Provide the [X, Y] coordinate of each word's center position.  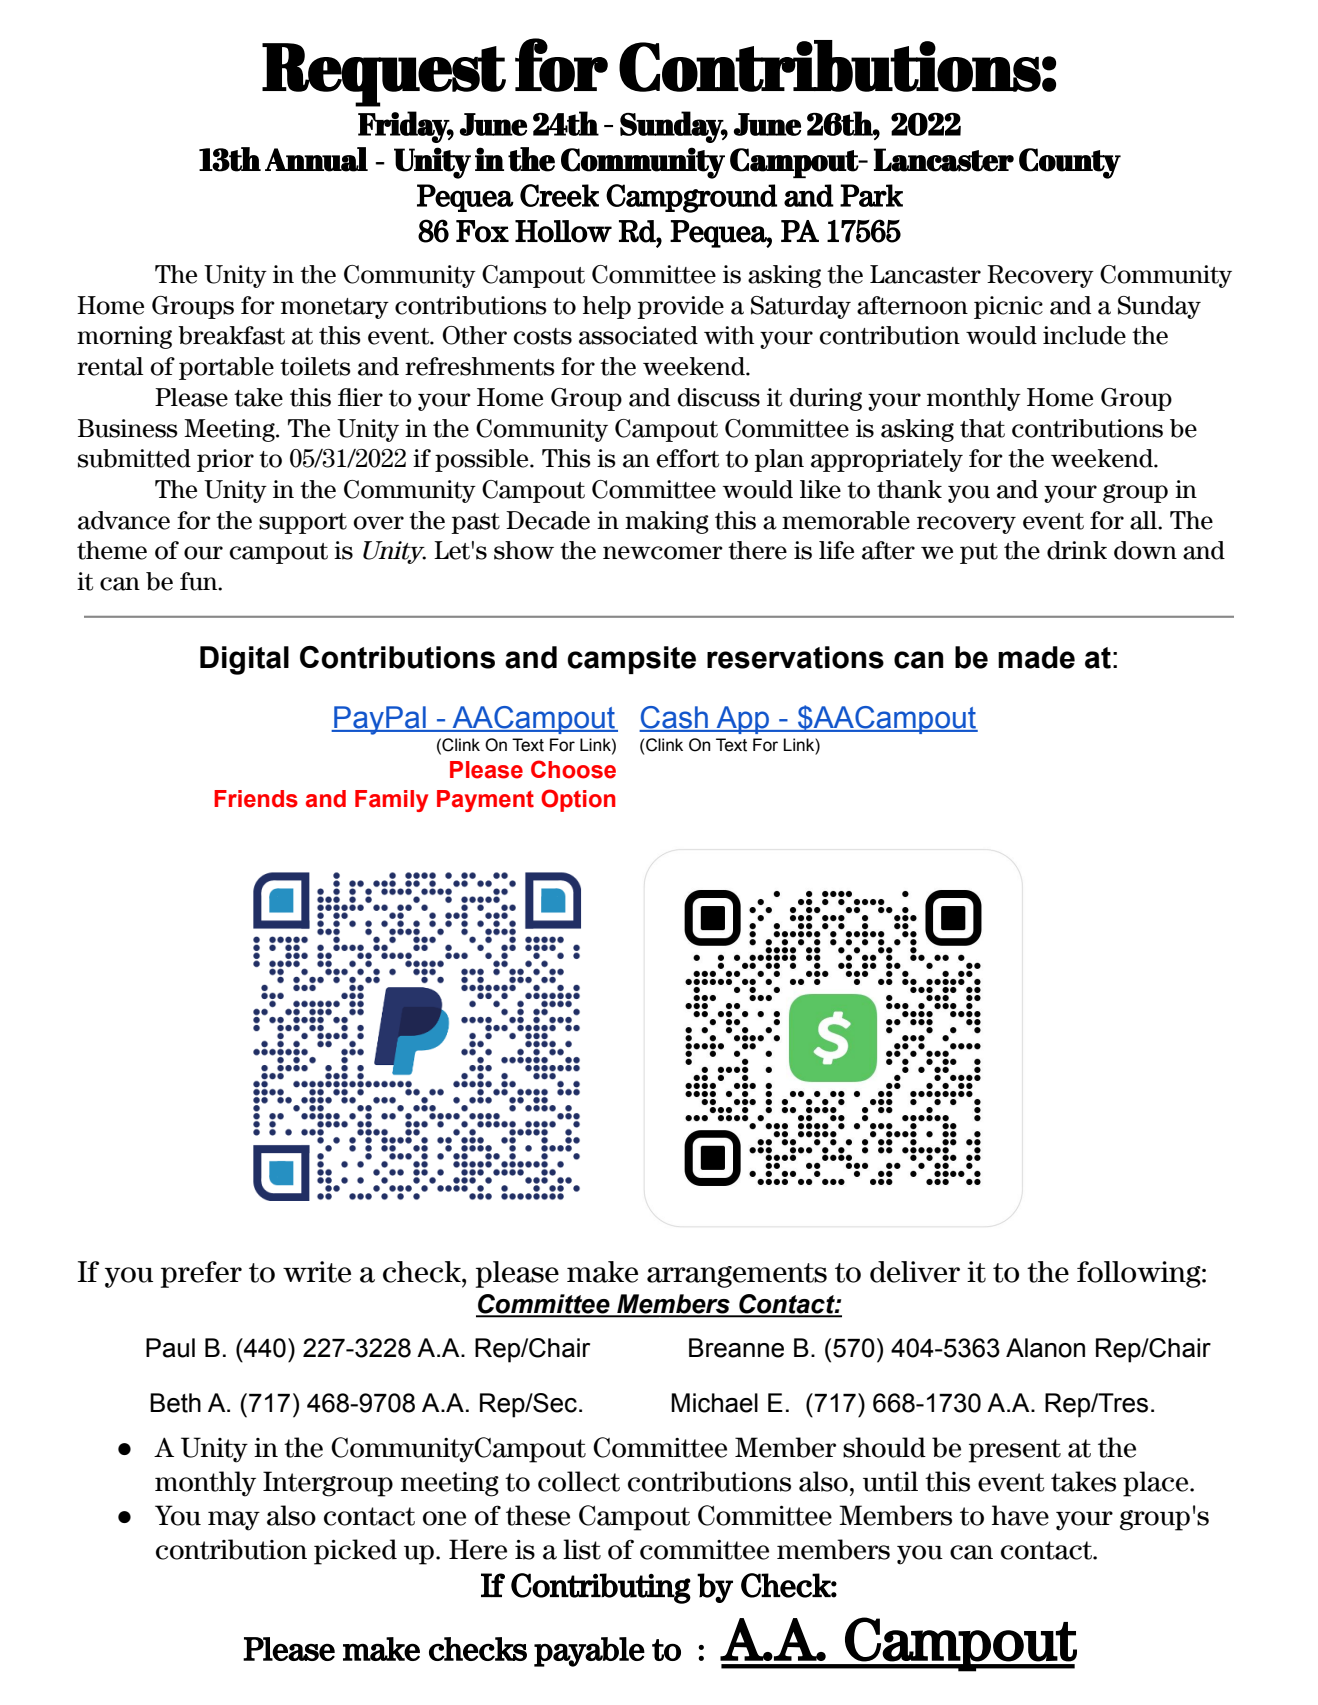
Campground [691, 198]
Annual [316, 159]
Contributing [601, 1588]
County [1070, 163]
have [1020, 1515]
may [234, 1521]
